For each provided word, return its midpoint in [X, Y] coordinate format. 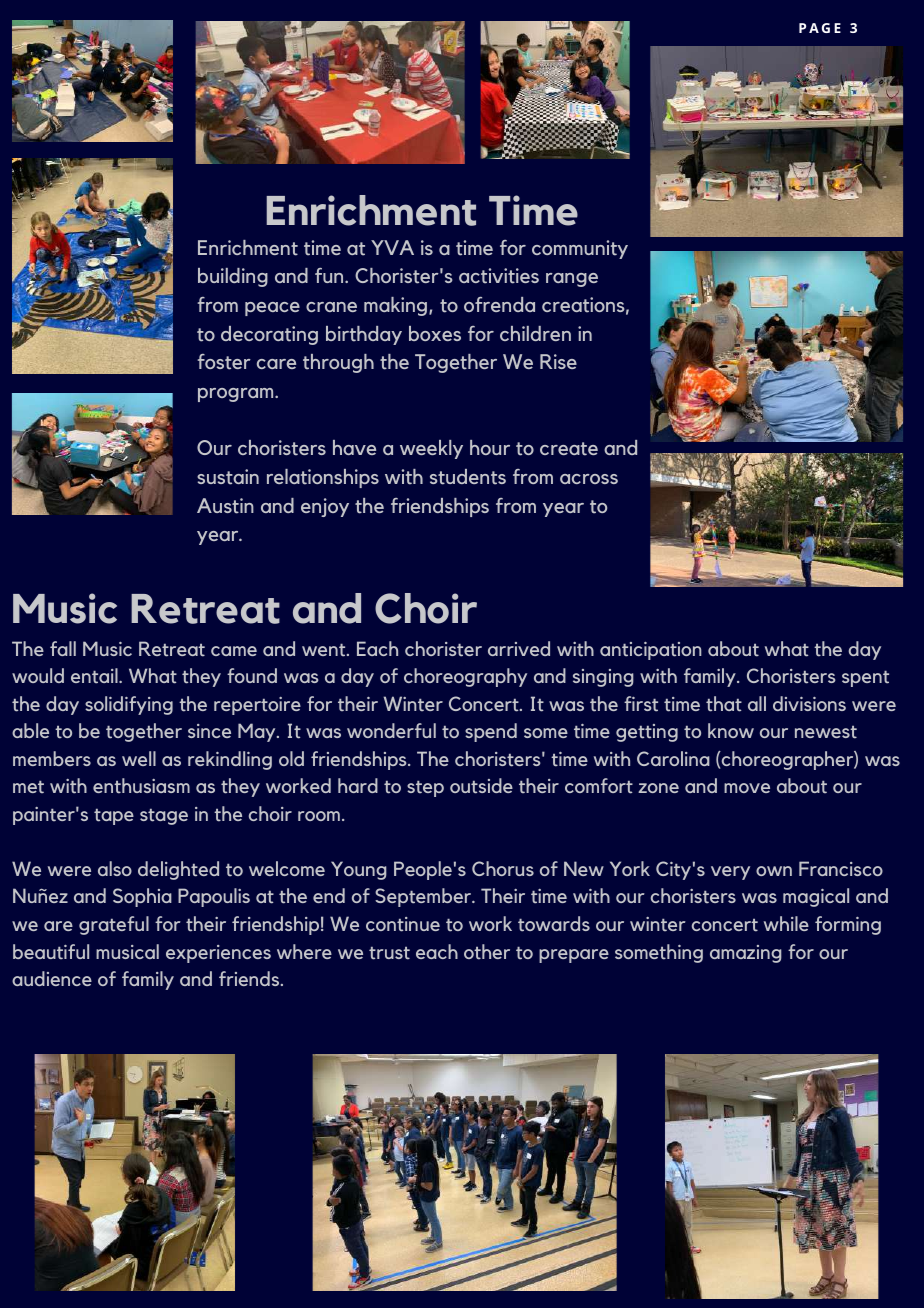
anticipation [650, 651]
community [580, 249]
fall [63, 648]
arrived [519, 648]
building [233, 277]
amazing [746, 954]
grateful [114, 925]
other [487, 952]
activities [499, 276]
